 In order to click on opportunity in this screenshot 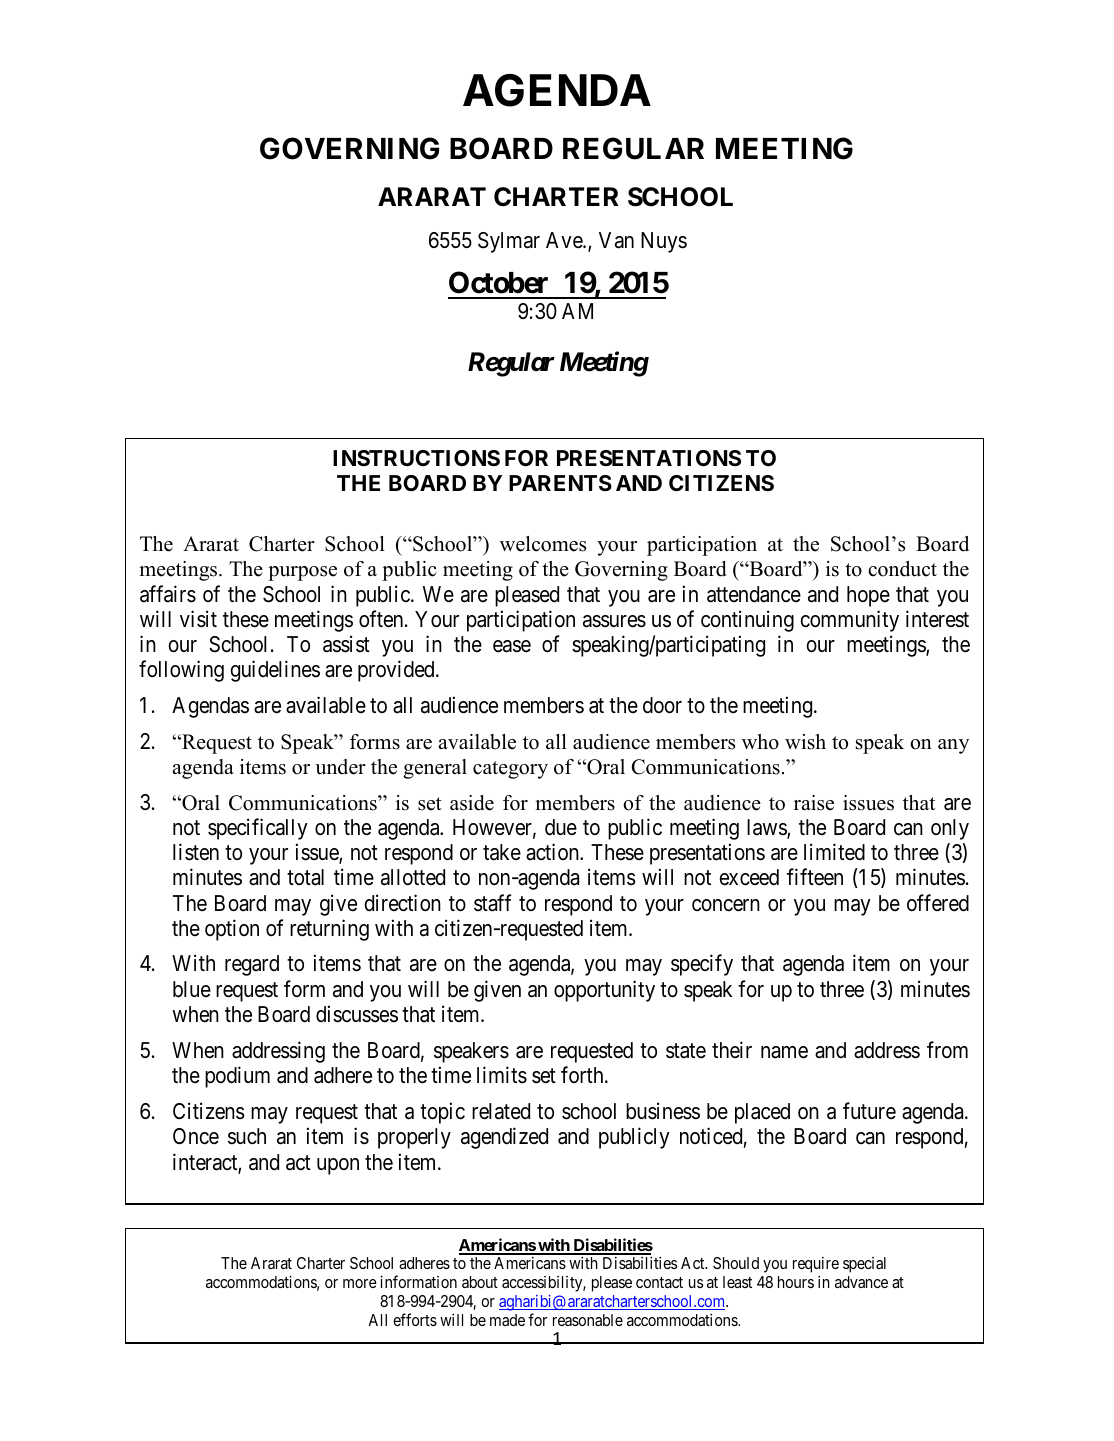, I will do `click(604, 991)`.
